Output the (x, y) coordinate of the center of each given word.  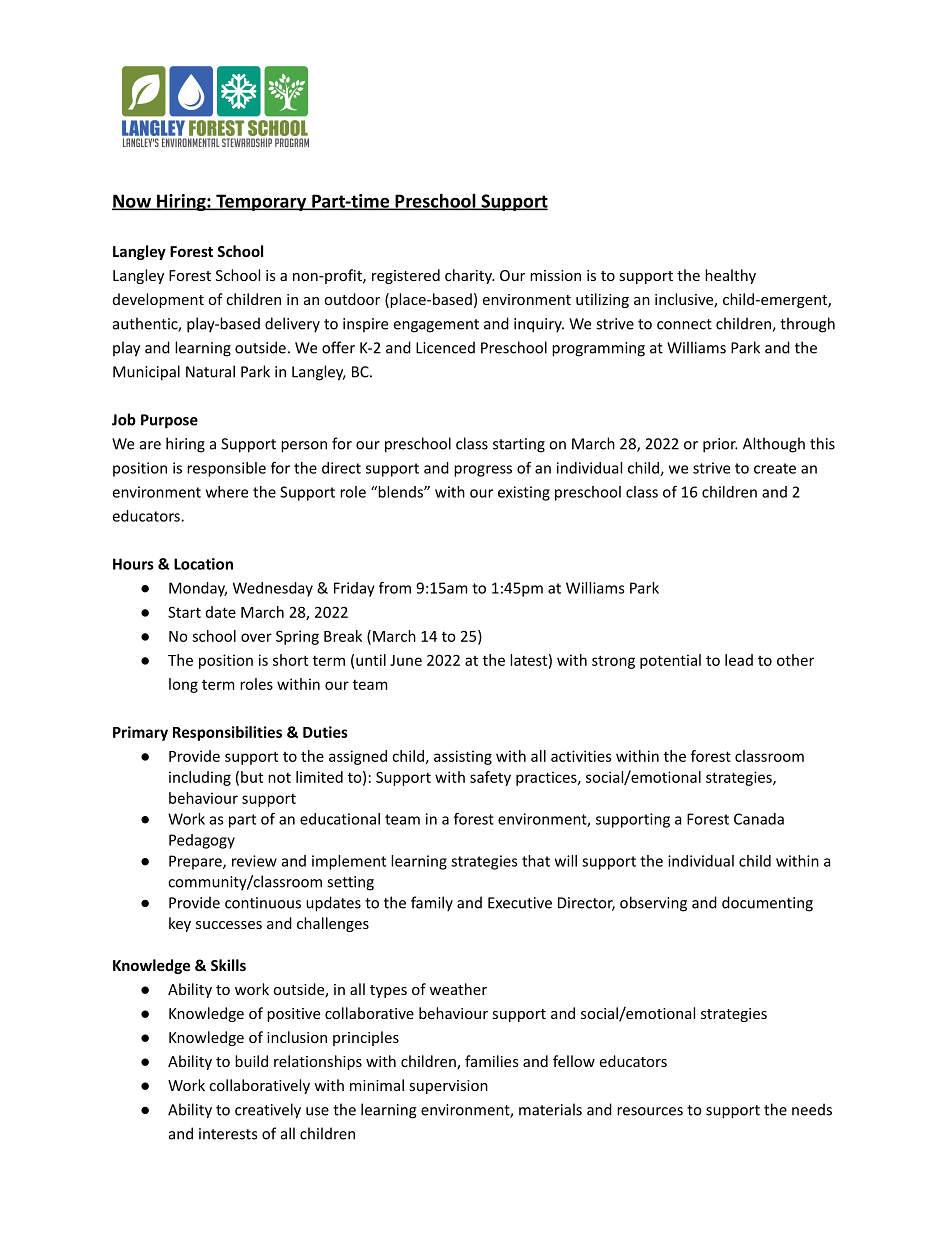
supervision (449, 1087)
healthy (730, 276)
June (406, 660)
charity (469, 276)
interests (228, 1134)
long (183, 685)
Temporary (261, 202)
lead (739, 660)
